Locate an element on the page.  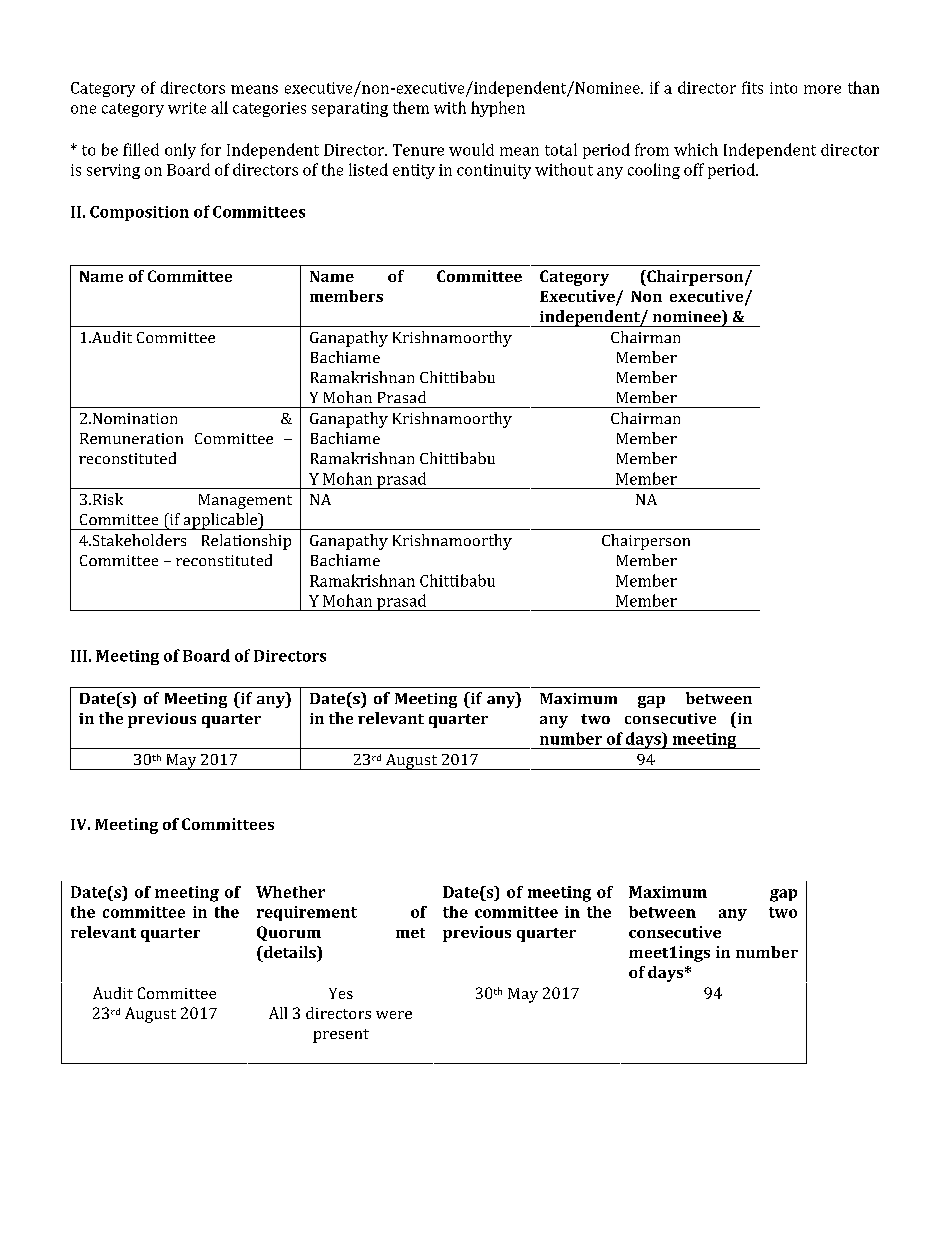
were is located at coordinates (394, 1015).
